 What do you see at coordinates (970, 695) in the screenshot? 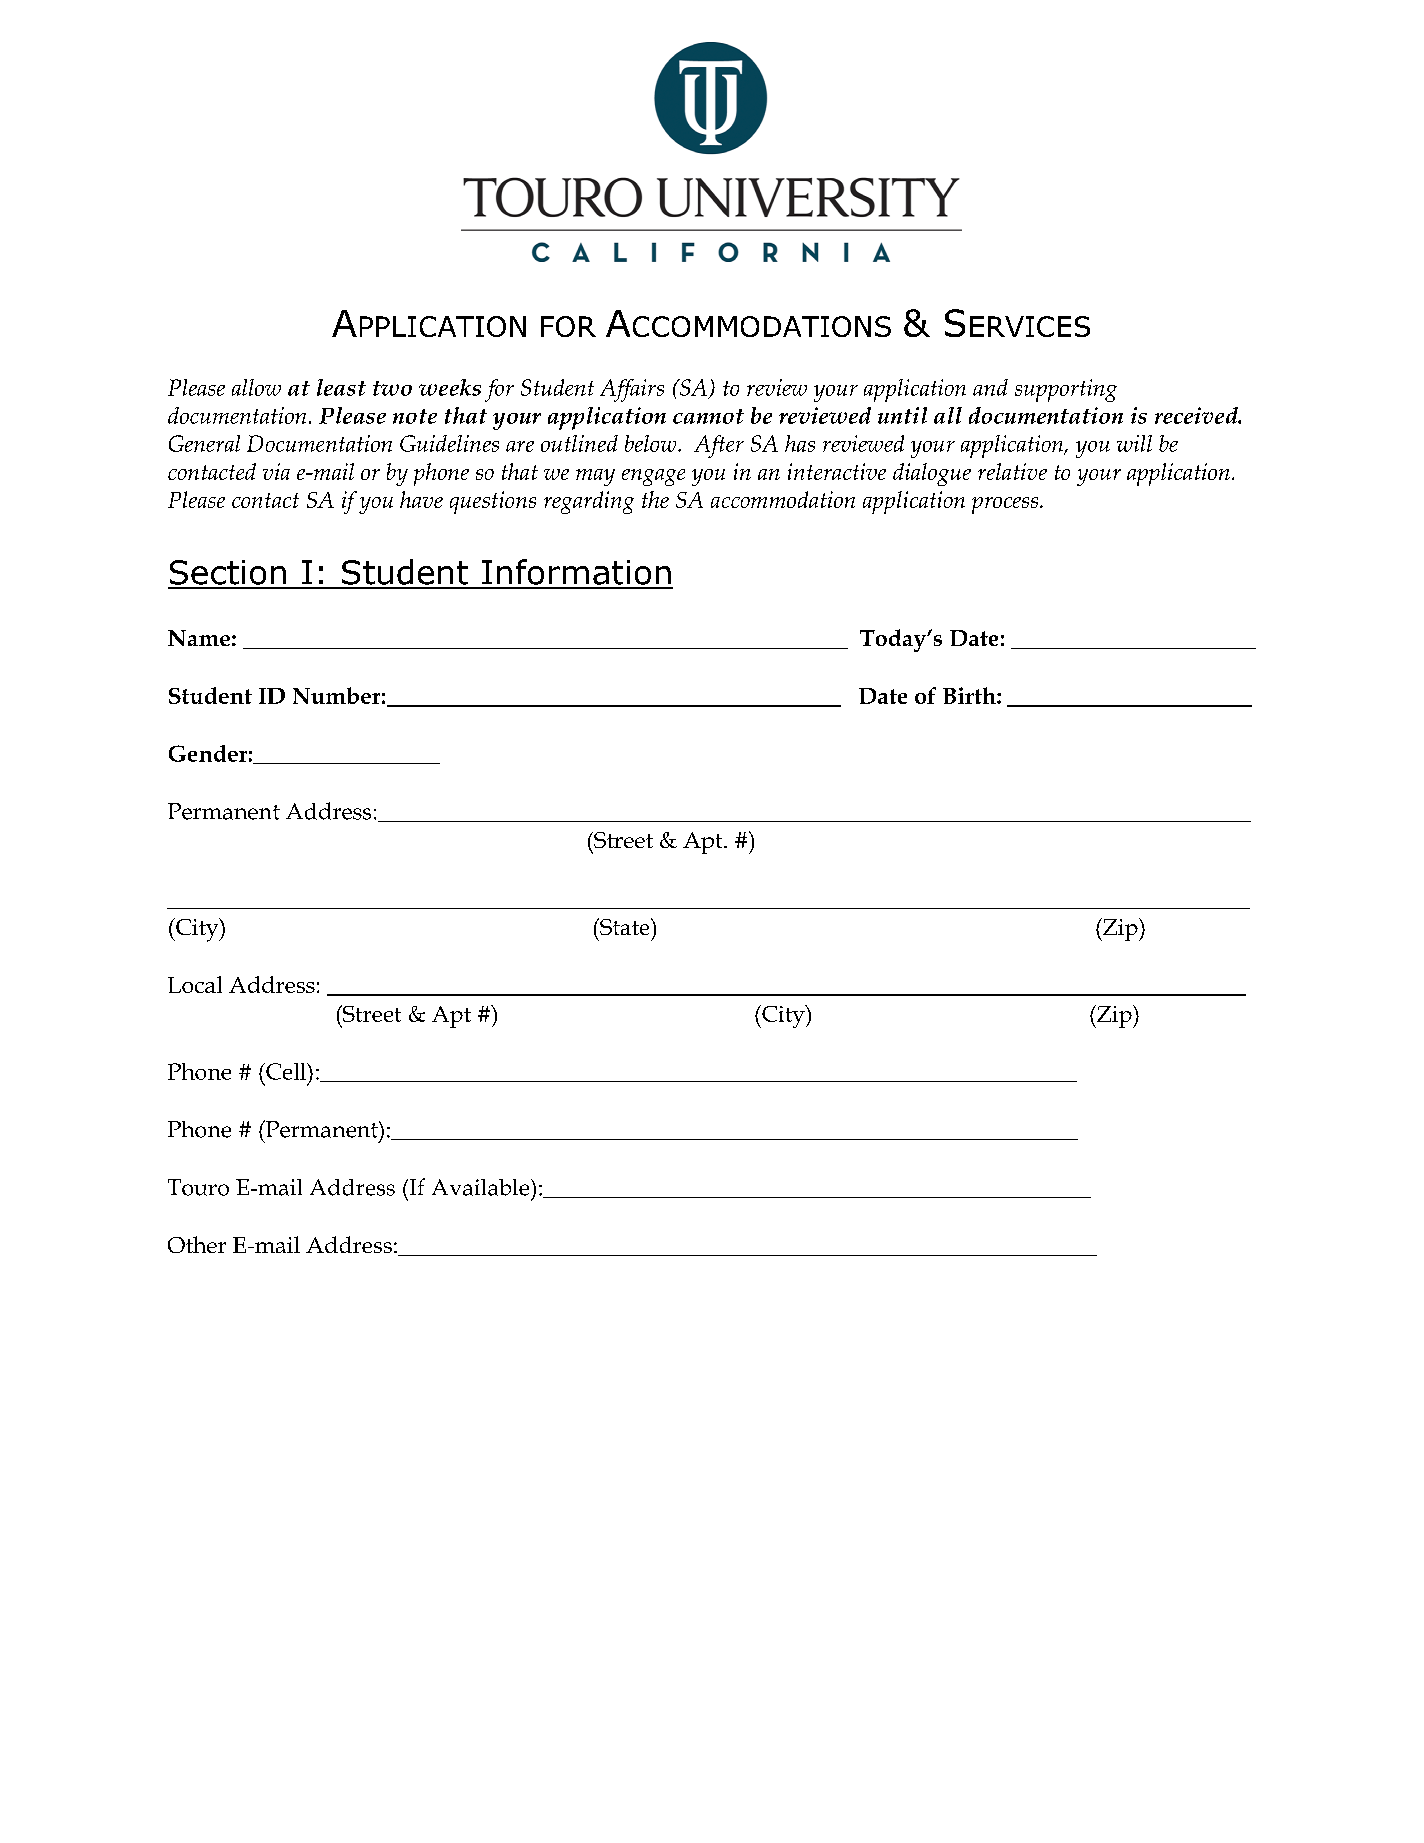
I see `Birth` at bounding box center [970, 695].
